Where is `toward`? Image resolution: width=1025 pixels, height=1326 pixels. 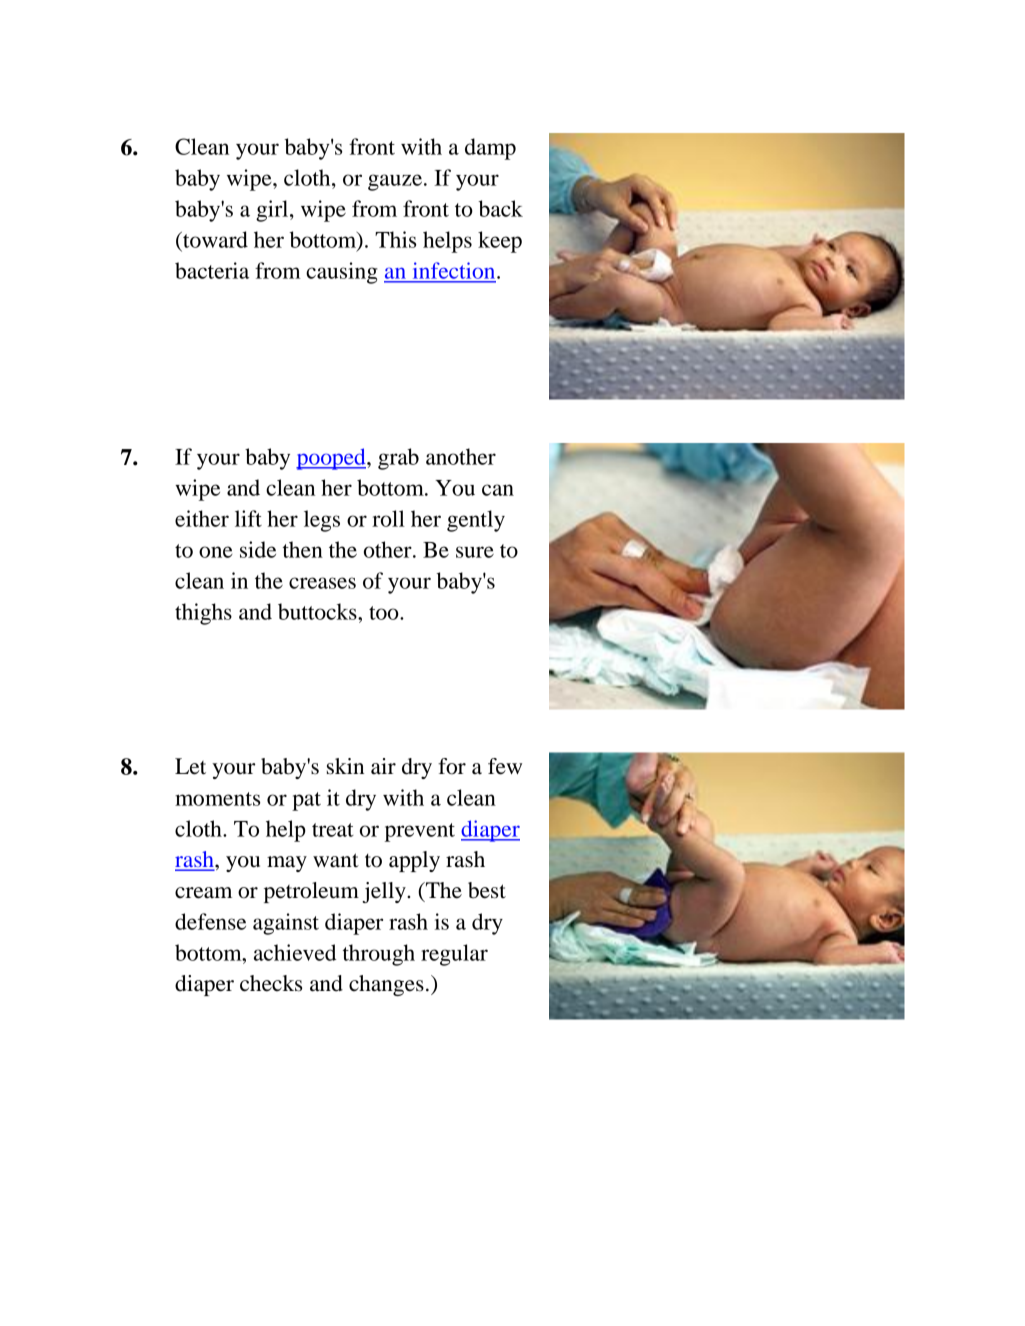 toward is located at coordinates (214, 239).
